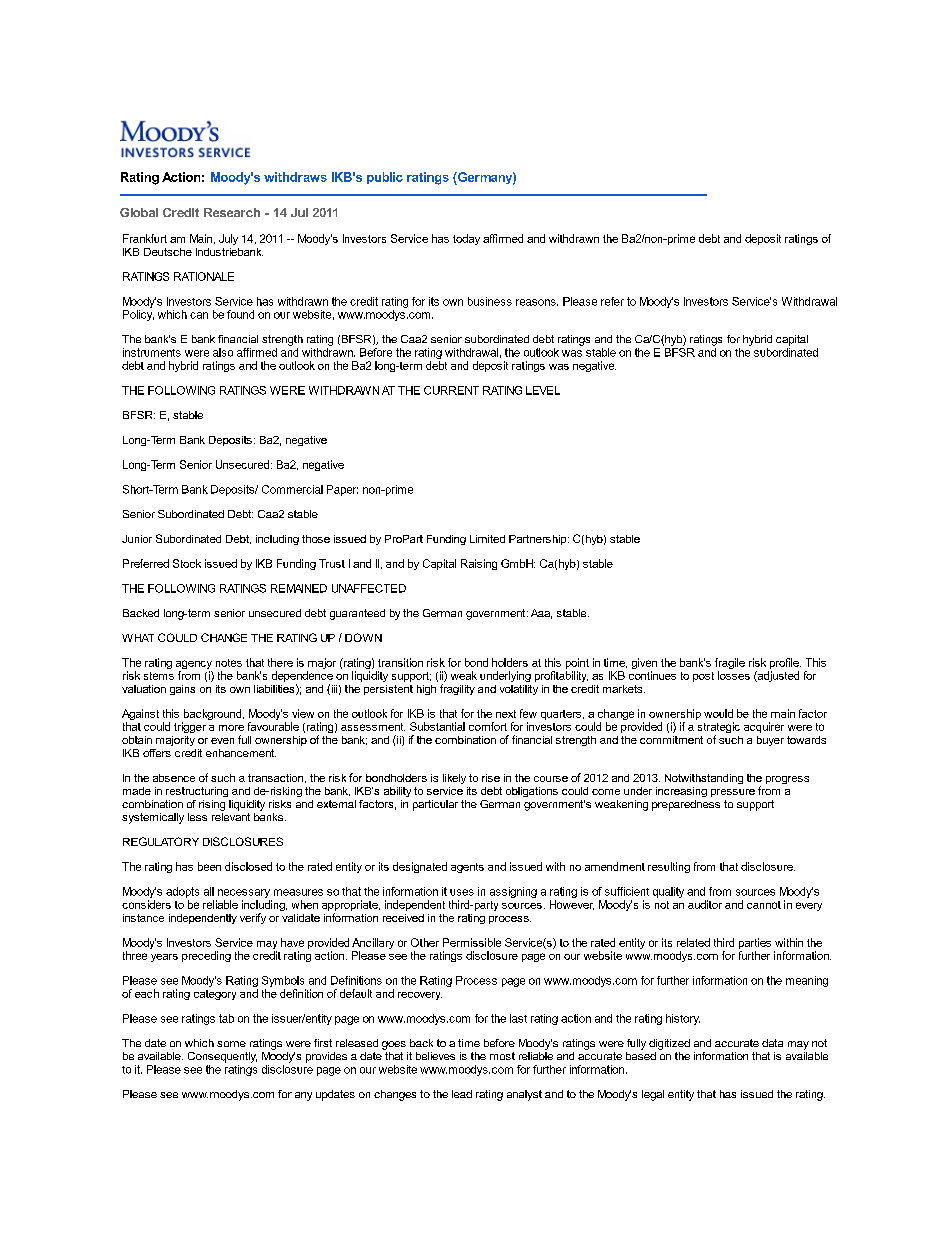  I want to click on pressure, so click(733, 793).
